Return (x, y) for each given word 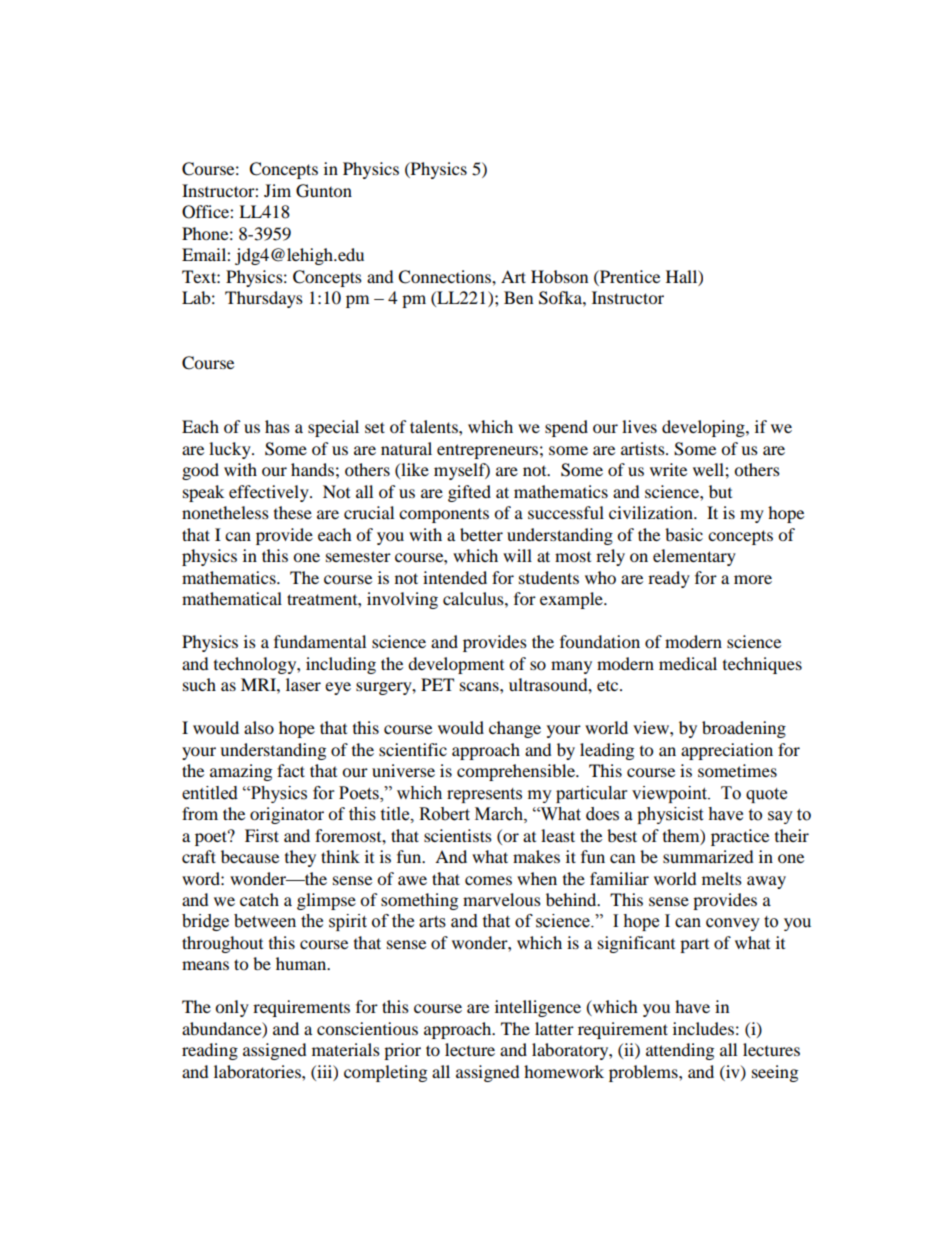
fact (291, 770)
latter (554, 1028)
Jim (277, 190)
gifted (469, 493)
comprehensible (517, 772)
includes (703, 1028)
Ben (518, 297)
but (720, 491)
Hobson (559, 276)
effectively (270, 493)
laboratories (258, 1071)
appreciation (727, 751)
